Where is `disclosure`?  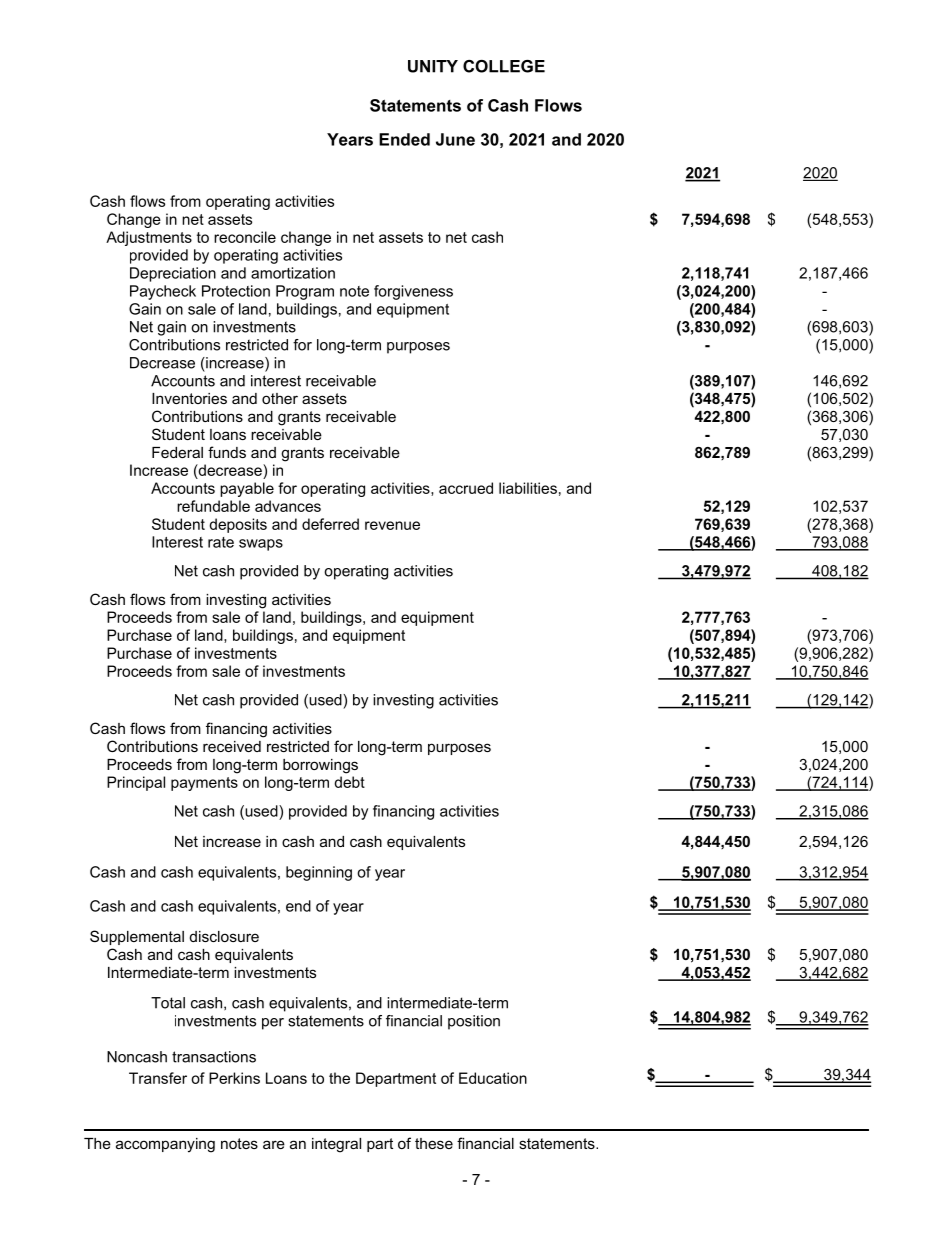 disclosure is located at coordinates (224, 936).
